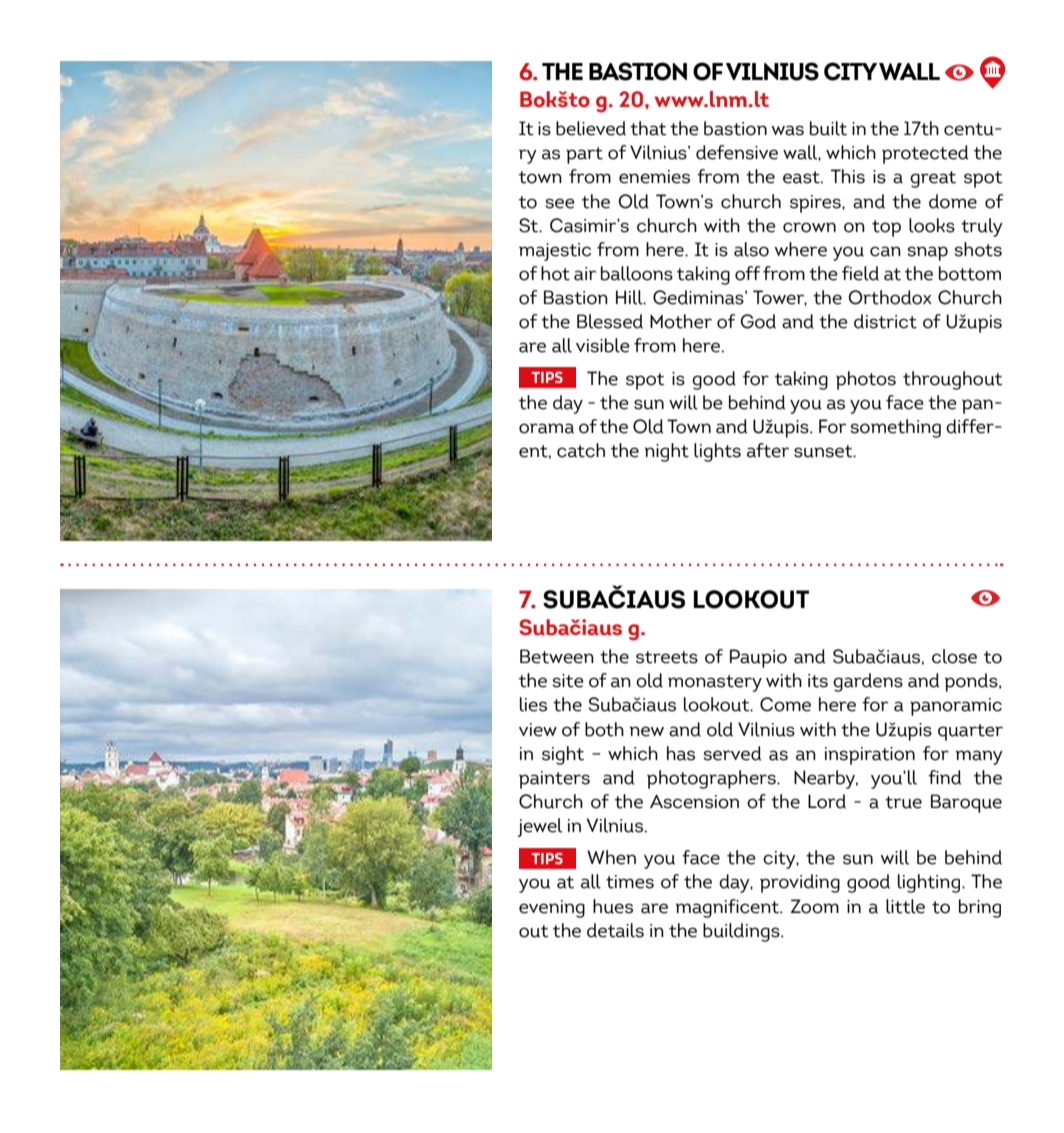 This screenshot has width=1064, height=1133. What do you see at coordinates (613, 906) in the screenshot?
I see `hues` at bounding box center [613, 906].
